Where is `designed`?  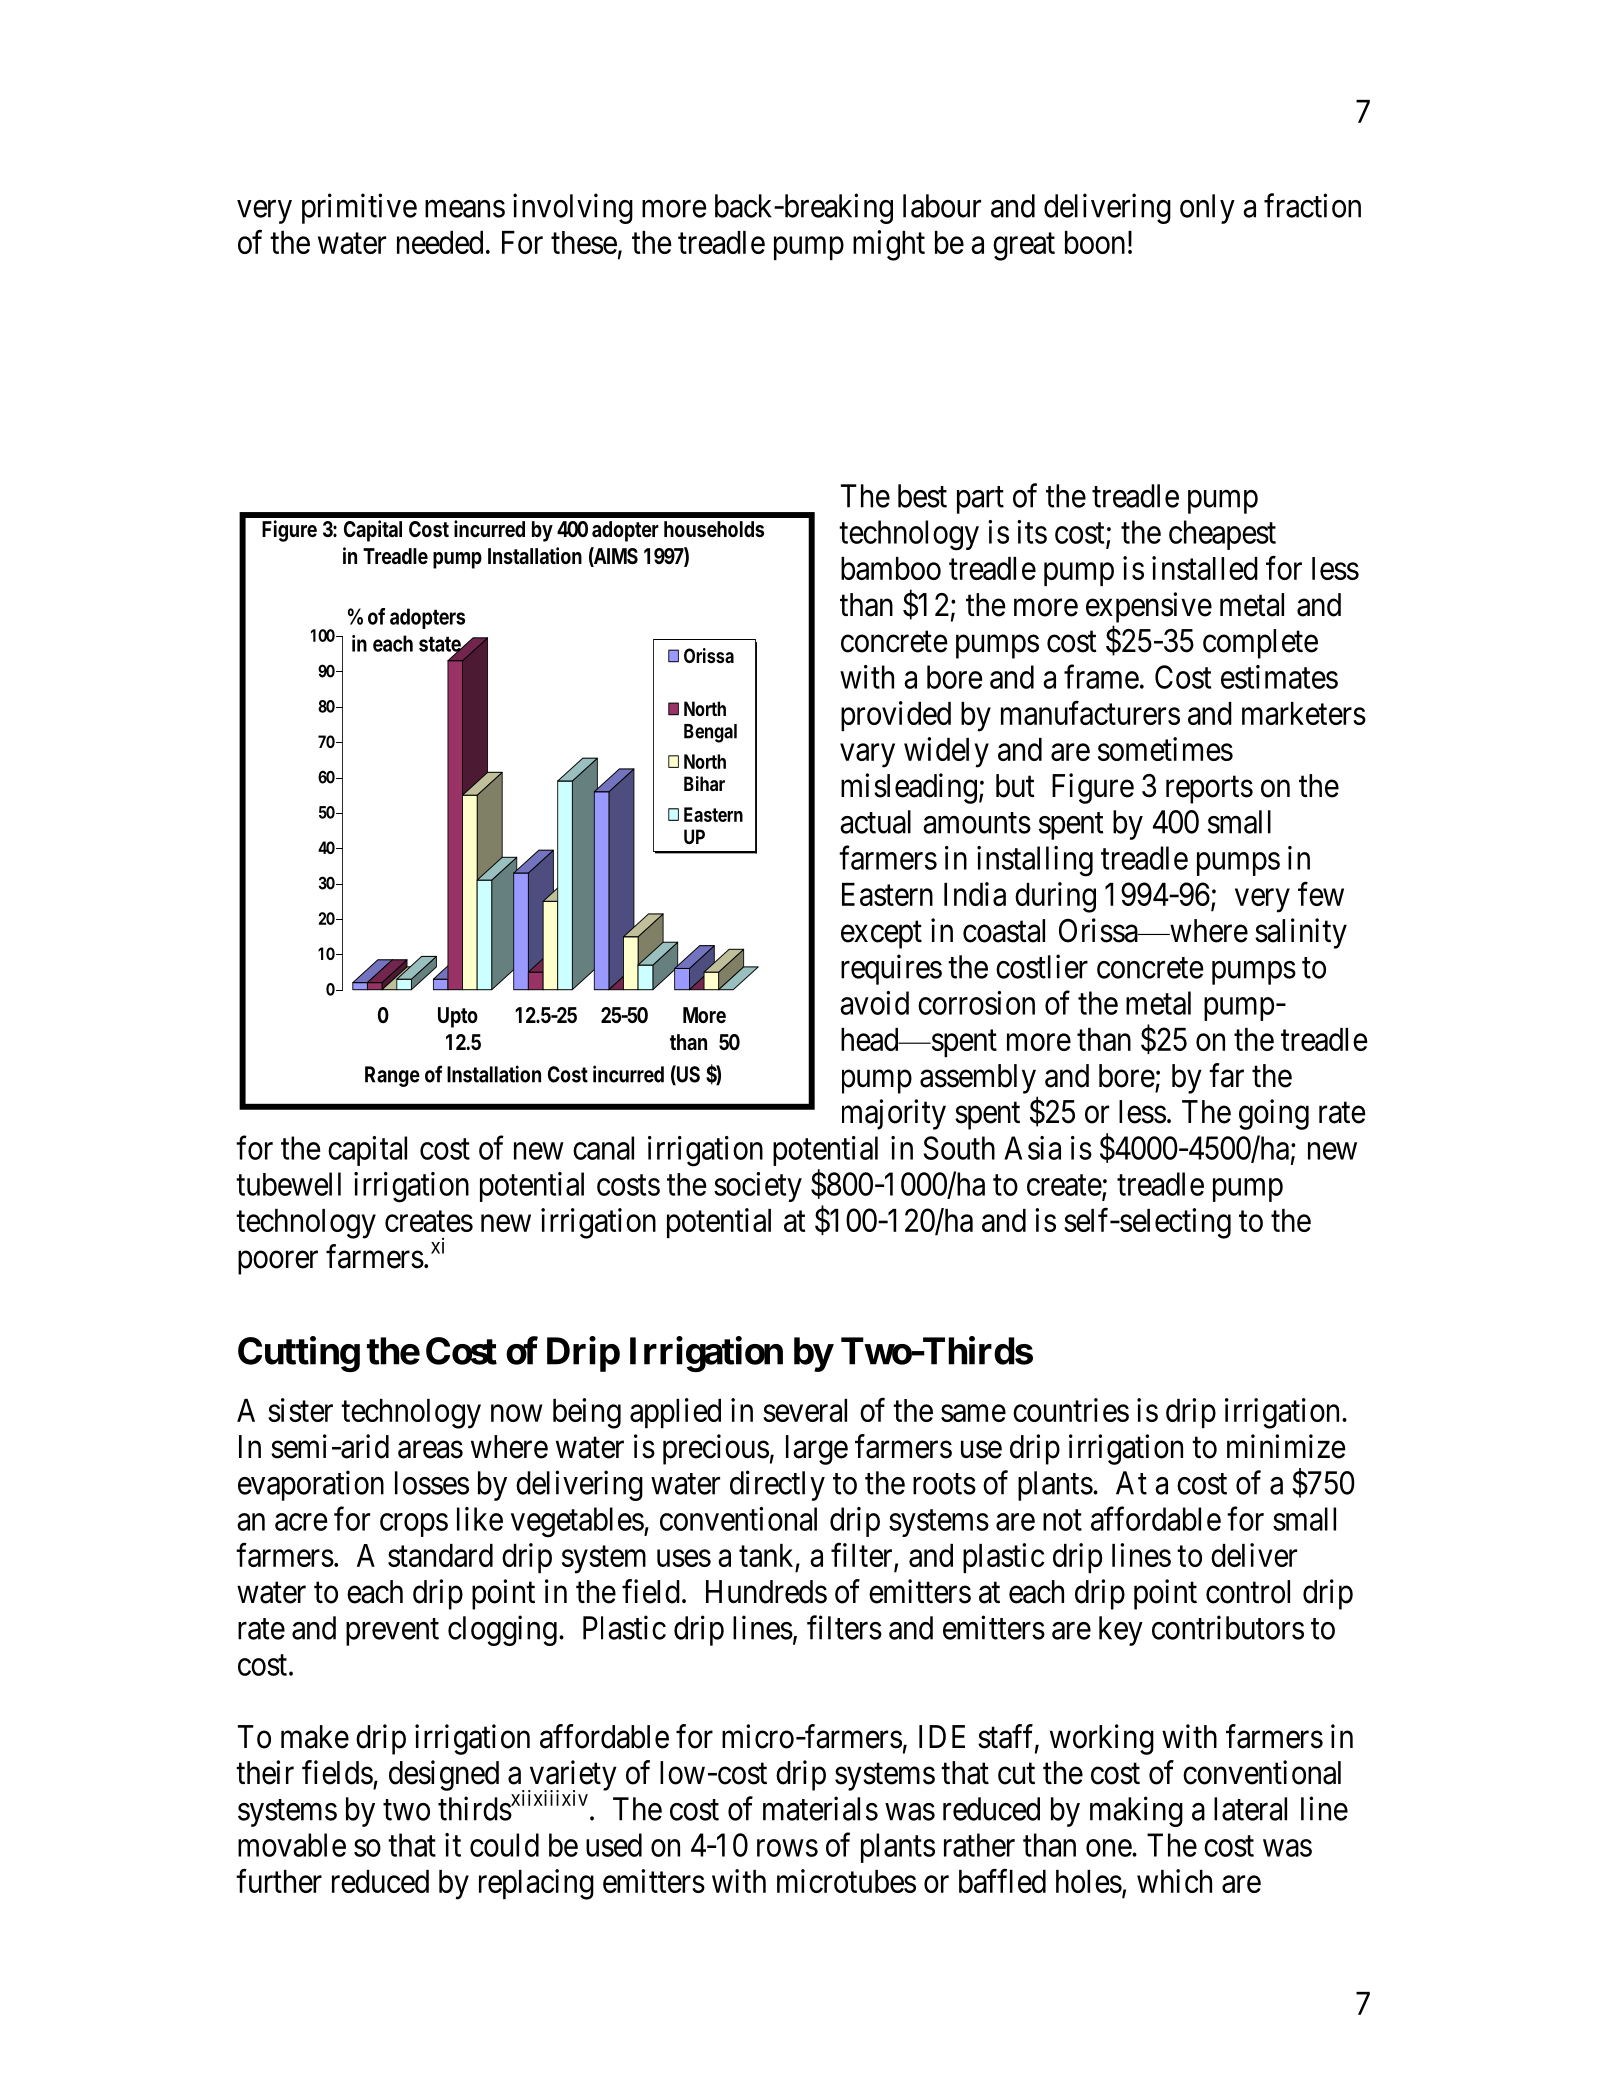
designed is located at coordinates (444, 1775).
